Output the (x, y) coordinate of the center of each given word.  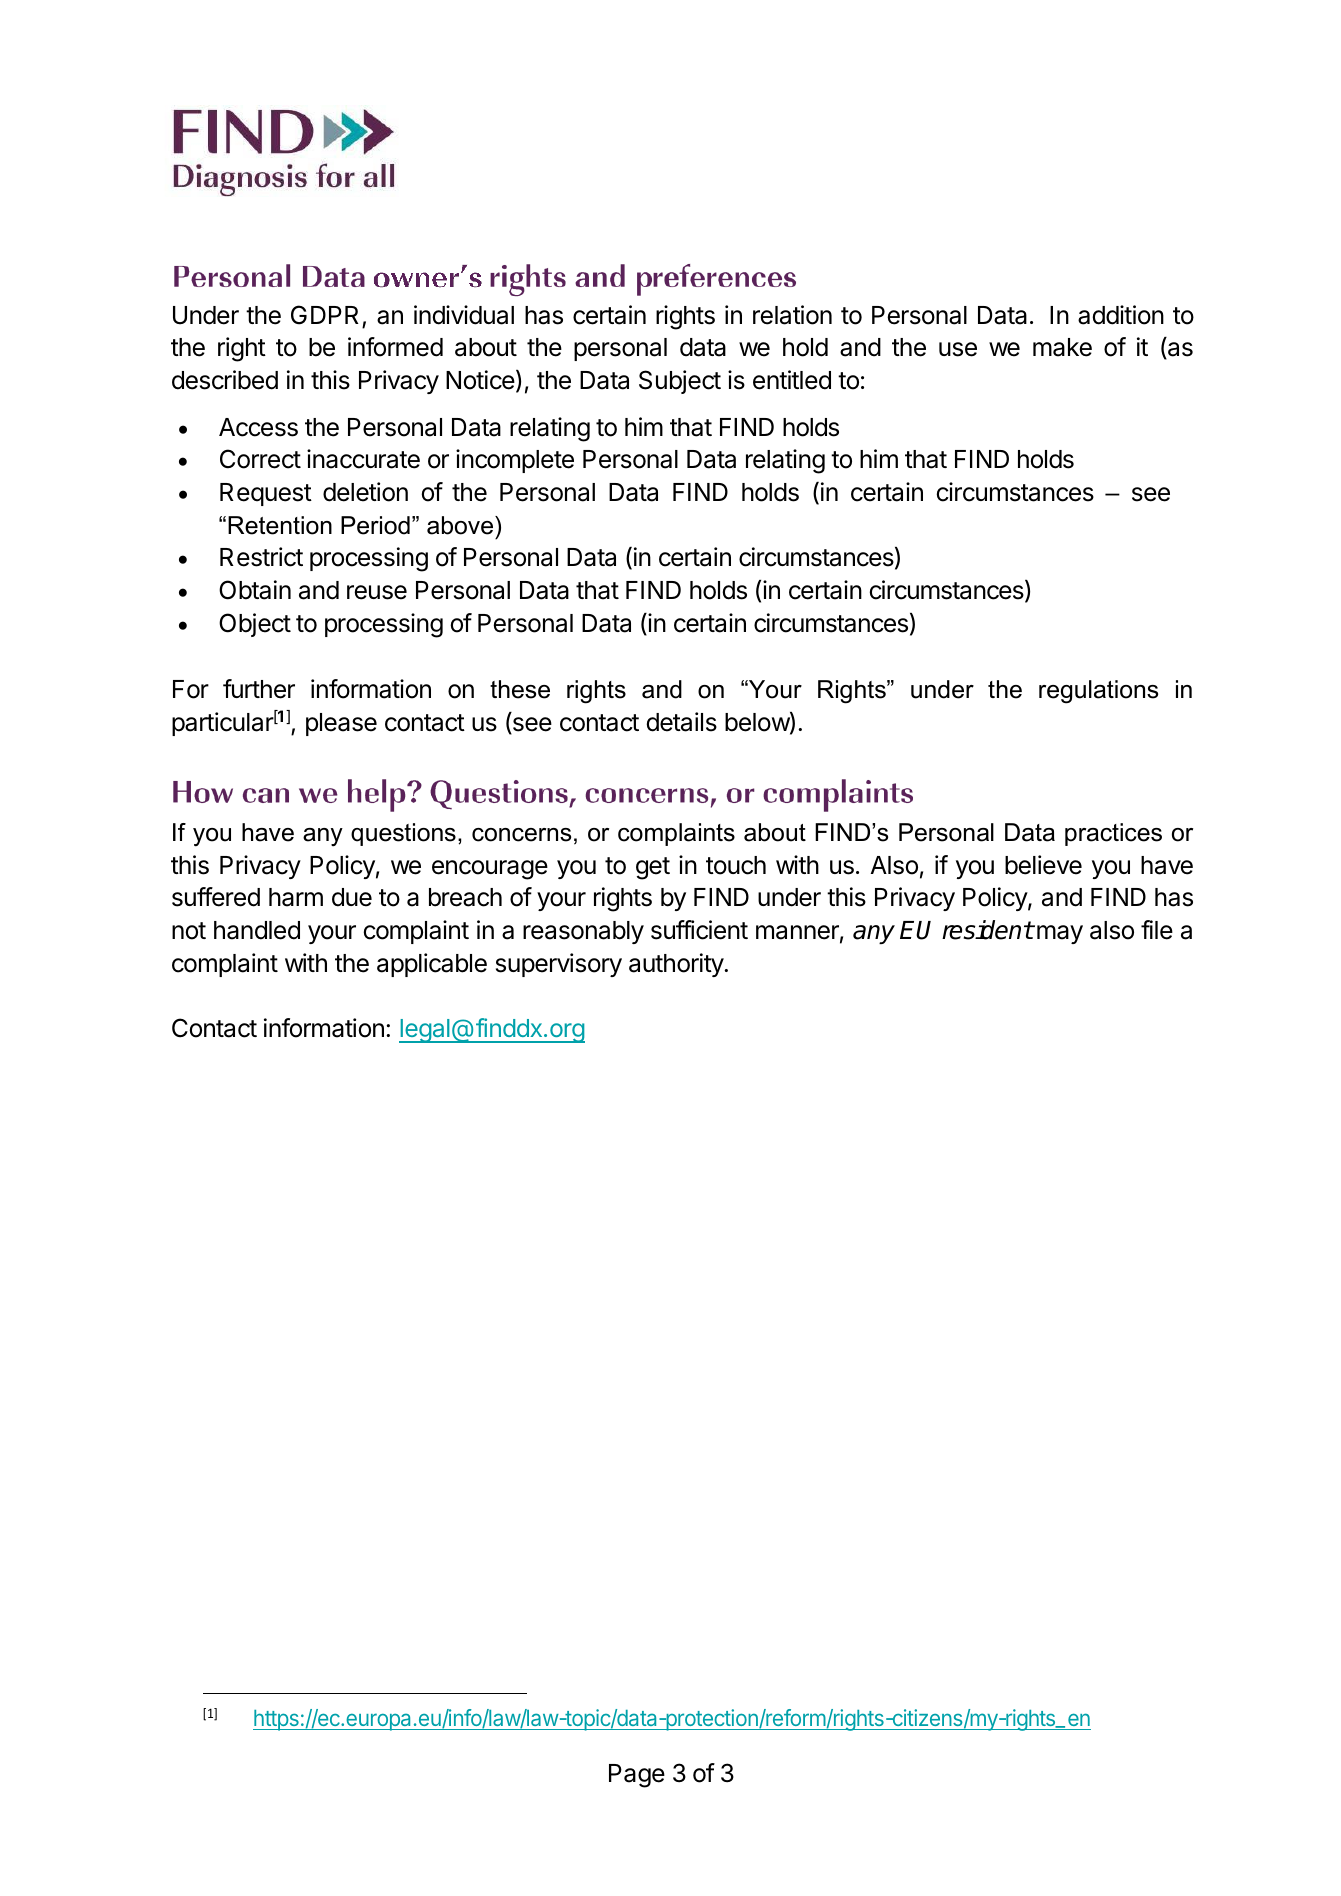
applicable (432, 965)
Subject (680, 382)
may (1060, 934)
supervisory (559, 965)
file (1157, 930)
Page (637, 1776)
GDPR (325, 315)
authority (677, 965)
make (1062, 347)
